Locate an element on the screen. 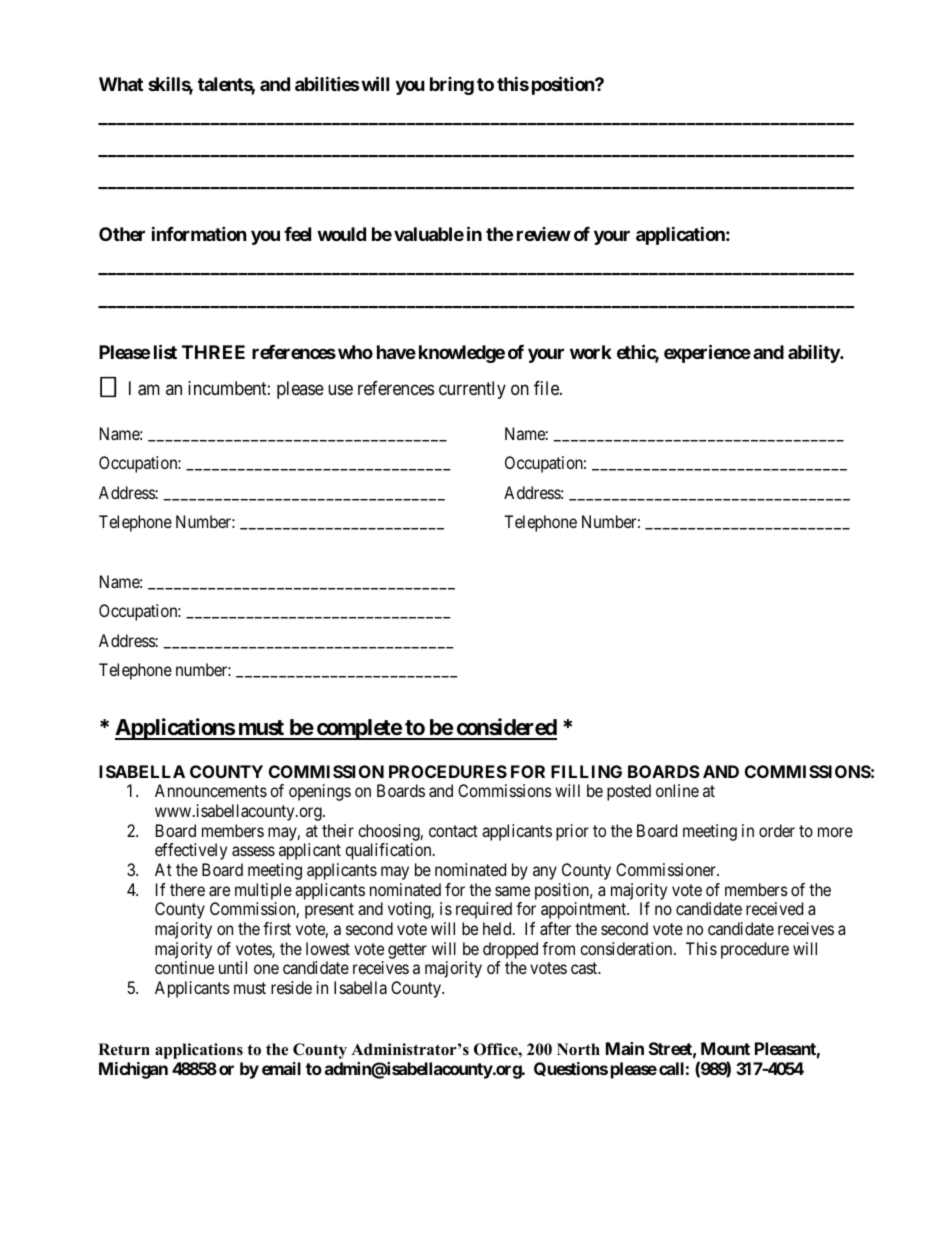 The height and width of the screenshot is (1233, 952). currently is located at coordinates (472, 390).
